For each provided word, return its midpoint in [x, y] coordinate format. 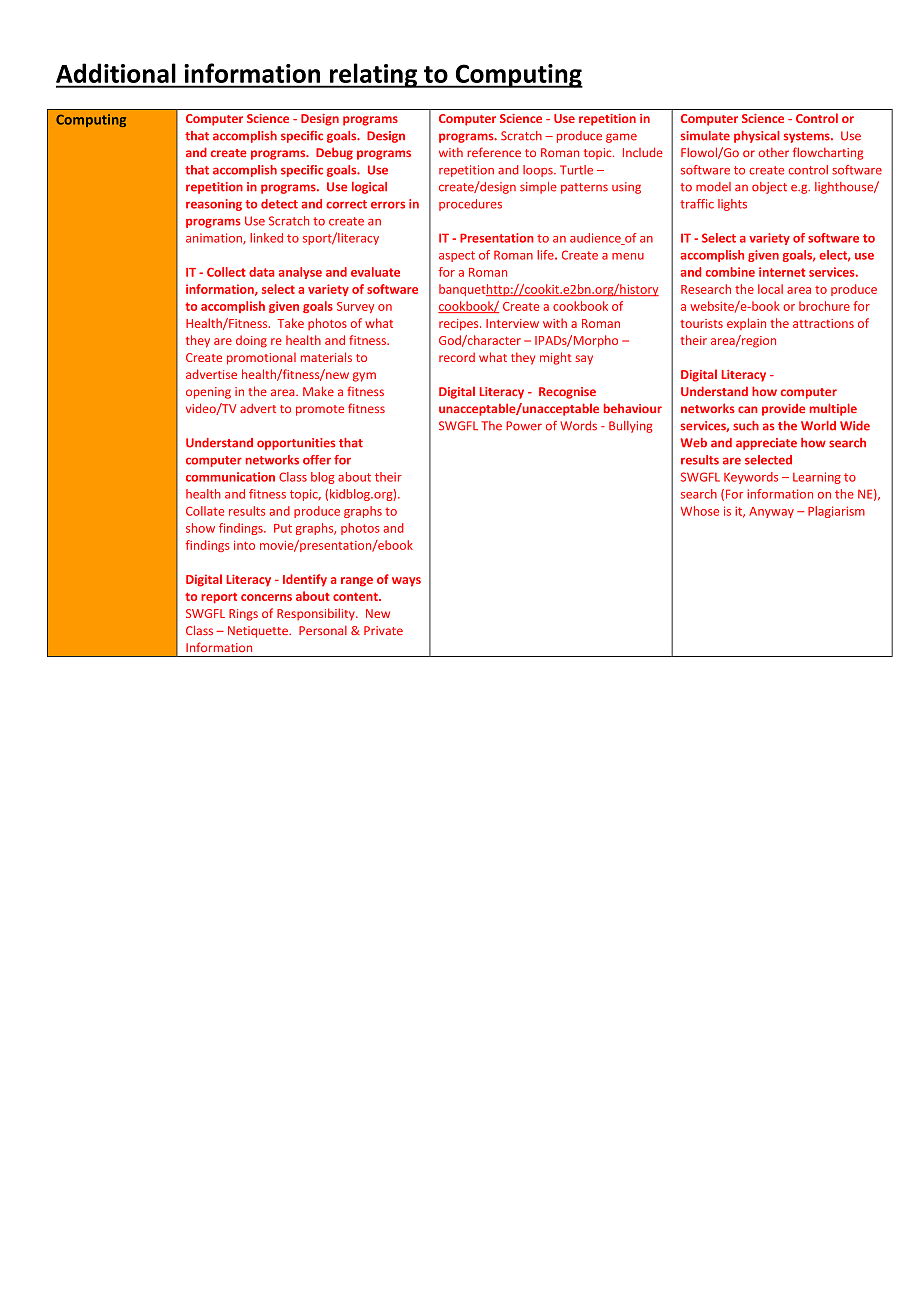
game [621, 138]
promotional [261, 359]
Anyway [771, 512]
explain [746, 324]
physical [757, 137]
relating [373, 75]
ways [406, 582]
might [556, 358]
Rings [243, 615]
